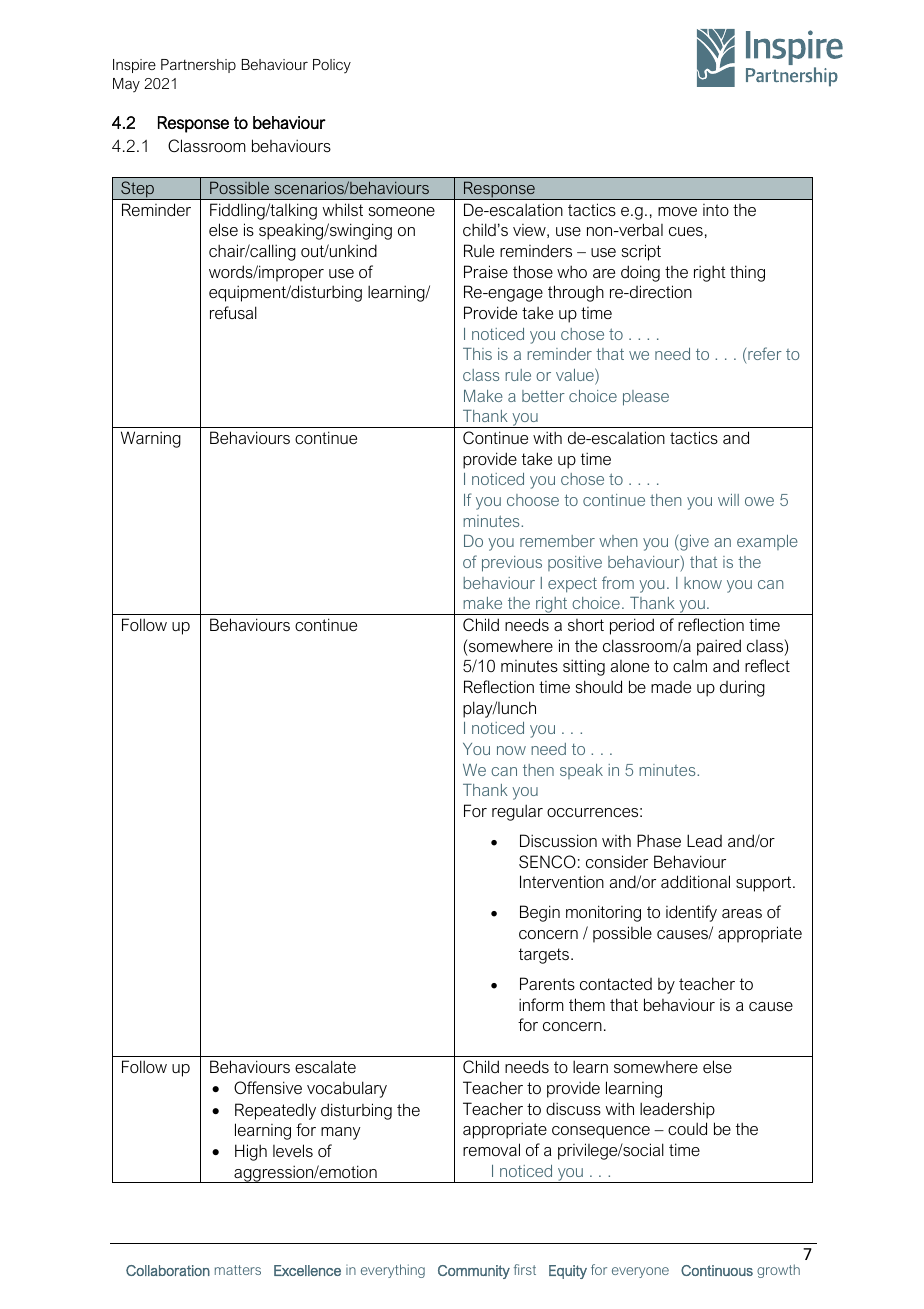 Image resolution: width=924 pixels, height=1309 pixels. What do you see at coordinates (151, 439) in the image?
I see `Warning` at bounding box center [151, 439].
